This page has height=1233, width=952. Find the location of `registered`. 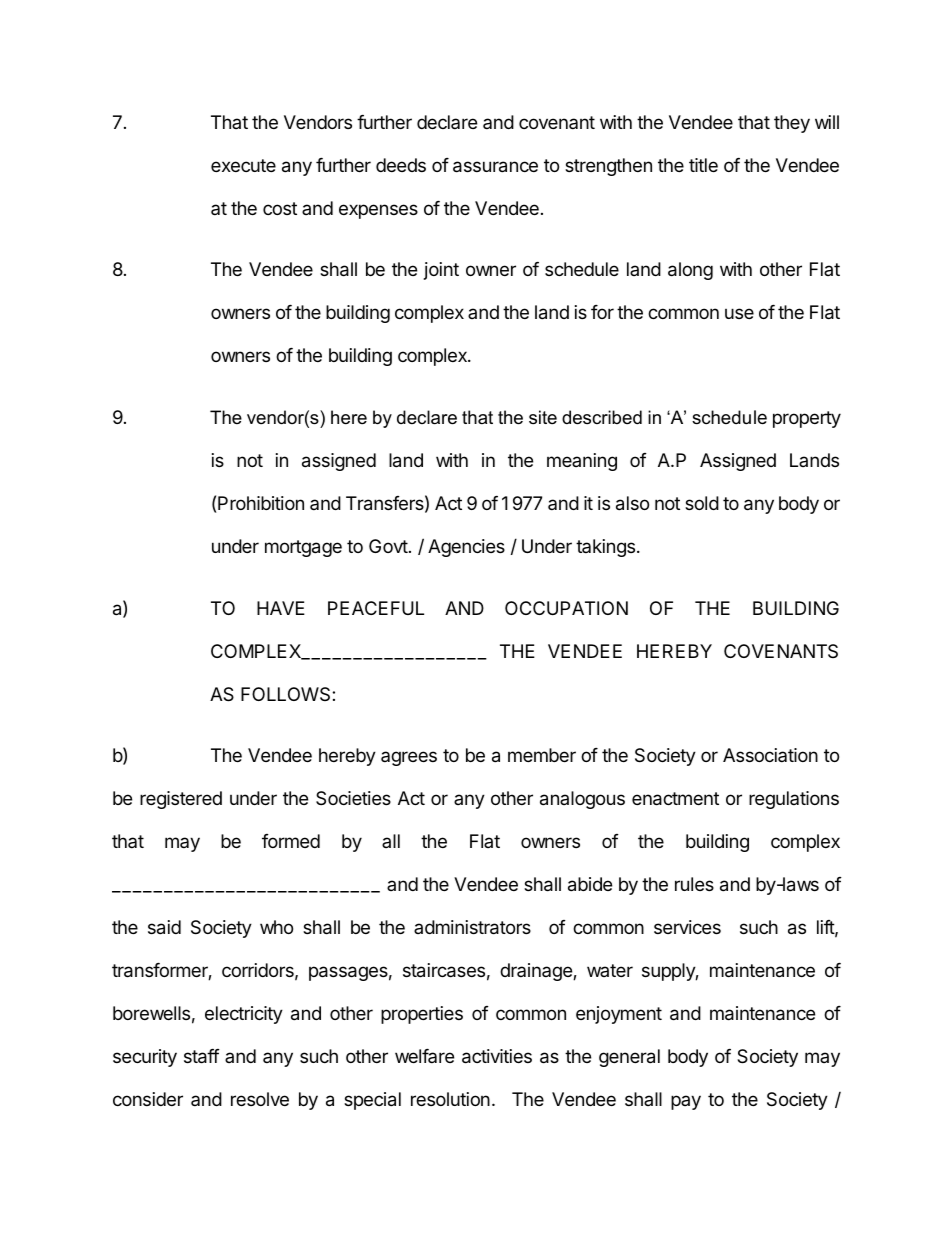

registered is located at coordinates (181, 800).
